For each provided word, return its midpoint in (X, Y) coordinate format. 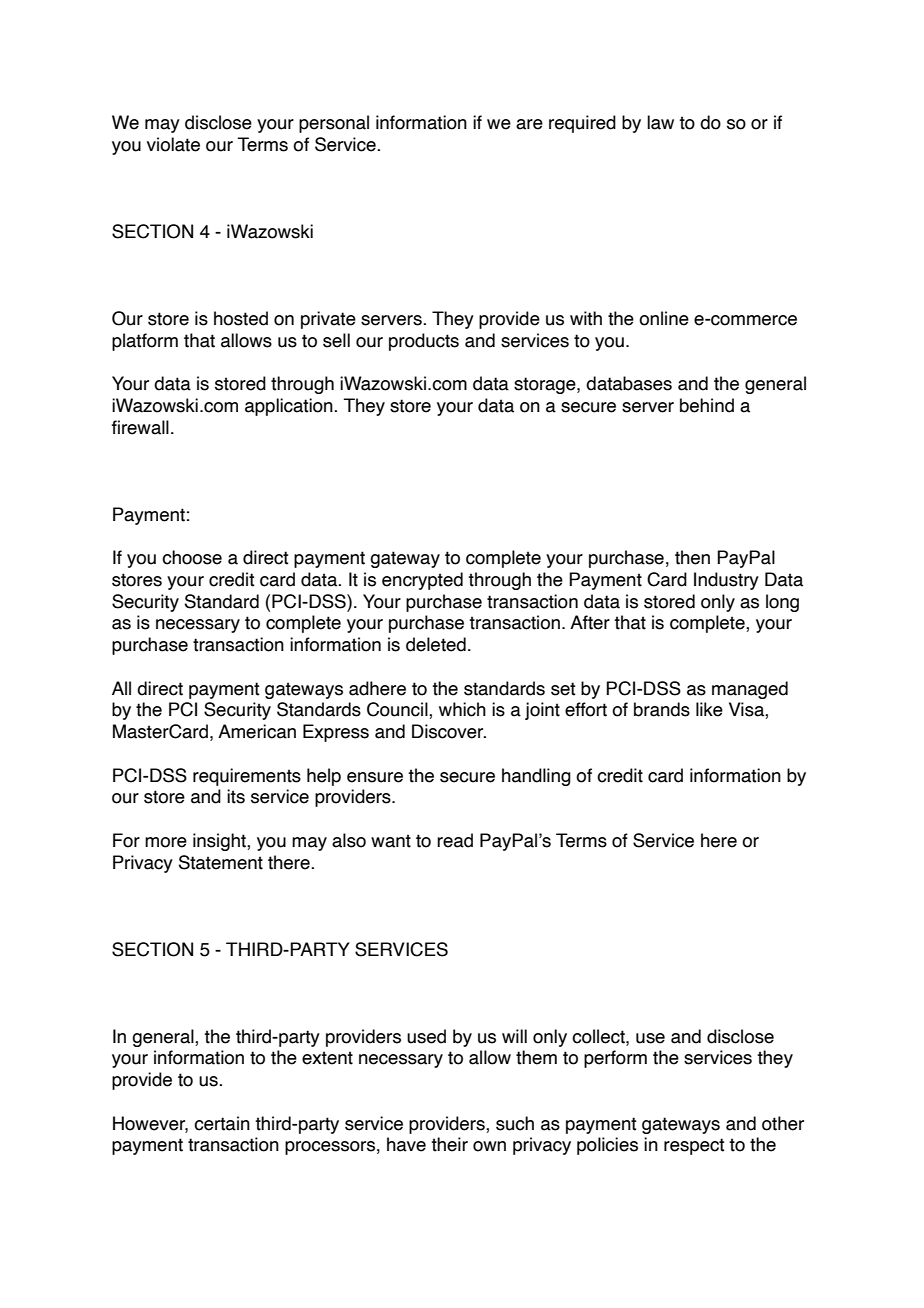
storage (546, 385)
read (455, 840)
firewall (140, 427)
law (660, 122)
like (709, 709)
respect (694, 1146)
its (236, 796)
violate (173, 144)
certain (222, 1123)
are (529, 124)
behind (707, 405)
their (449, 1144)
